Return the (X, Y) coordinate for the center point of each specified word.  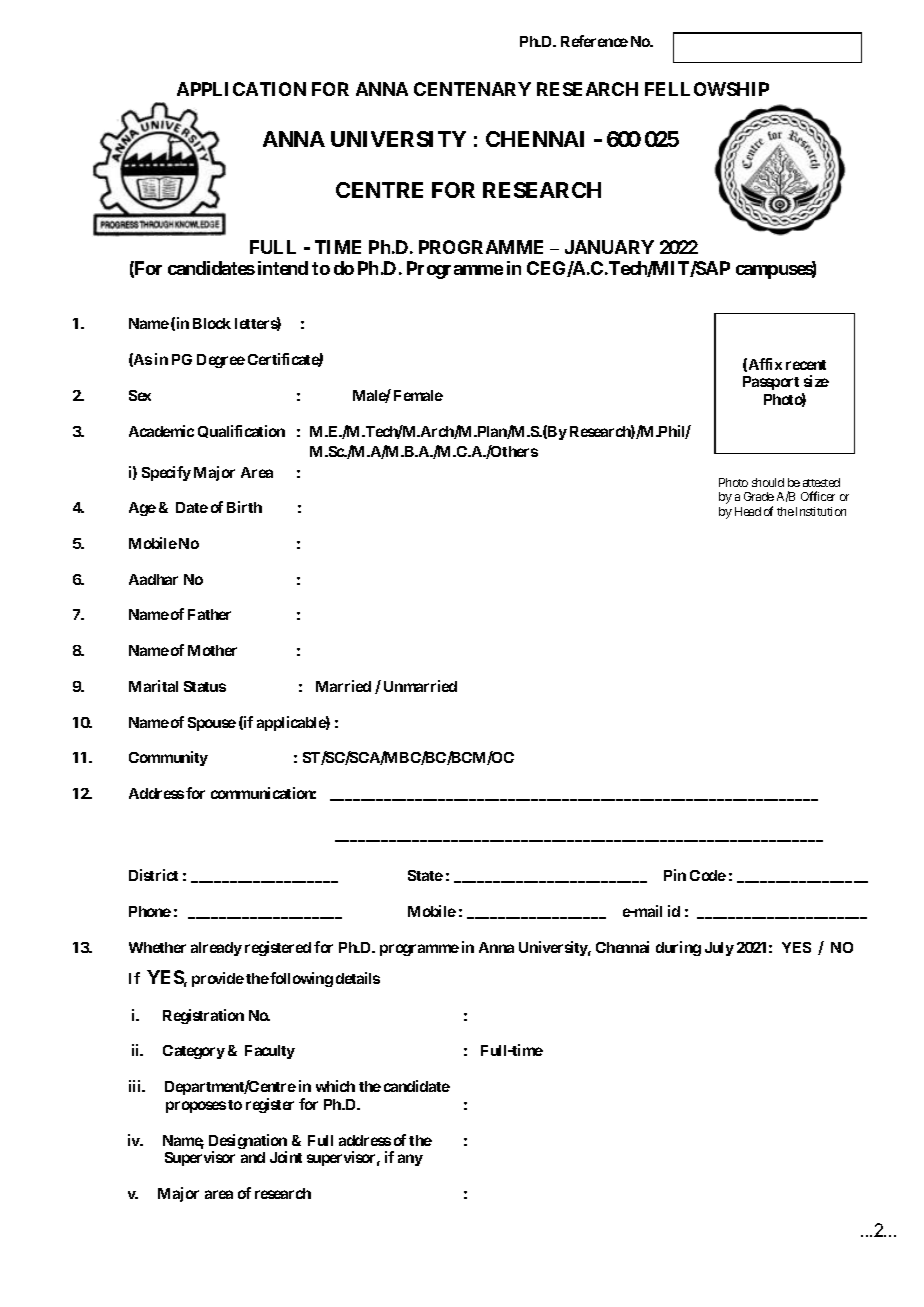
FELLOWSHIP (707, 89)
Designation (248, 1143)
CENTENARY (472, 89)
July (719, 949)
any (410, 1160)
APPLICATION (241, 89)
